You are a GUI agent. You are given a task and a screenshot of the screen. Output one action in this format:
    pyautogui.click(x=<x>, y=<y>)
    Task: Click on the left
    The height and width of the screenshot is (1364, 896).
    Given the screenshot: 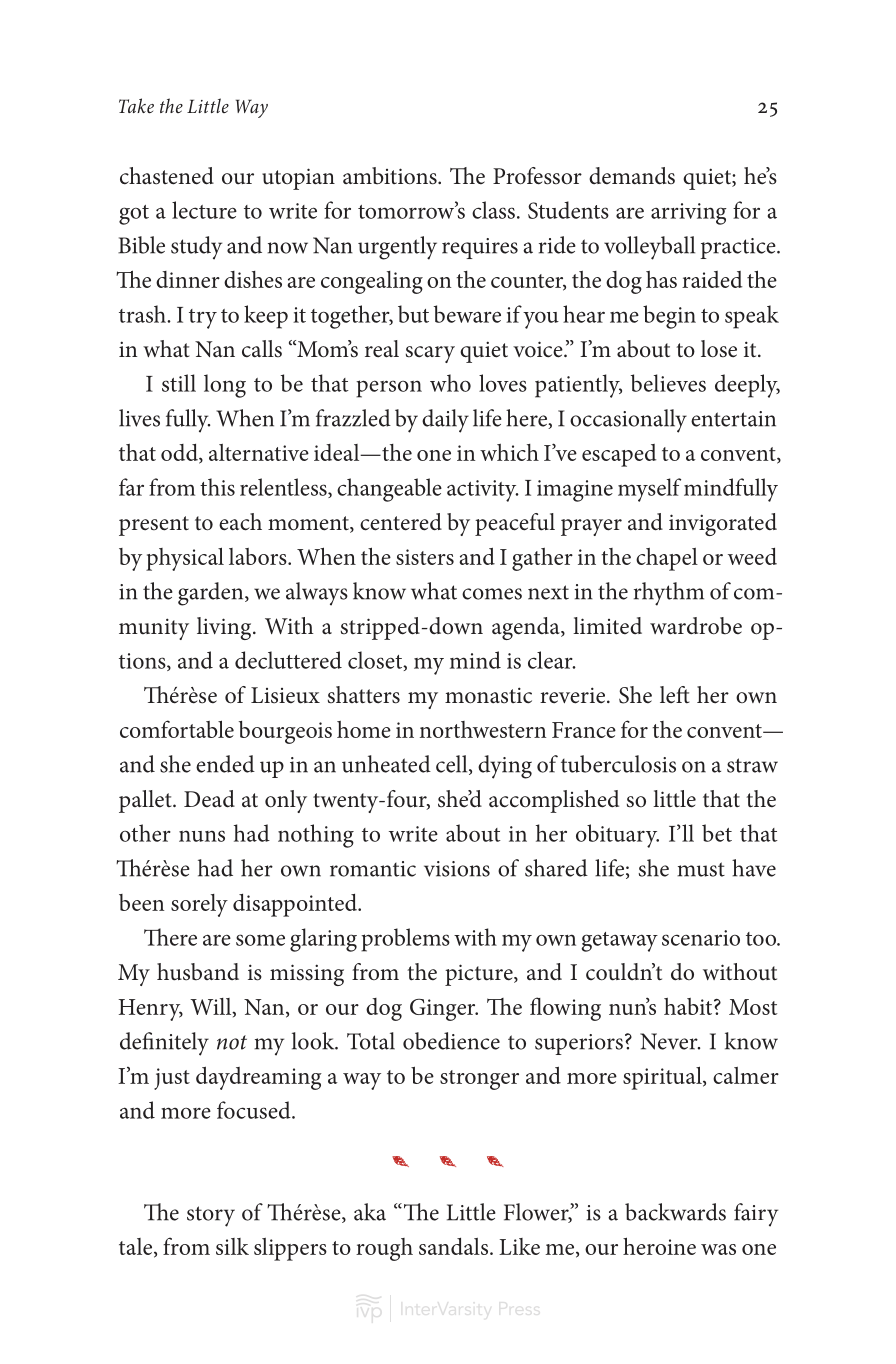 What is the action you would take?
    pyautogui.click(x=674, y=695)
